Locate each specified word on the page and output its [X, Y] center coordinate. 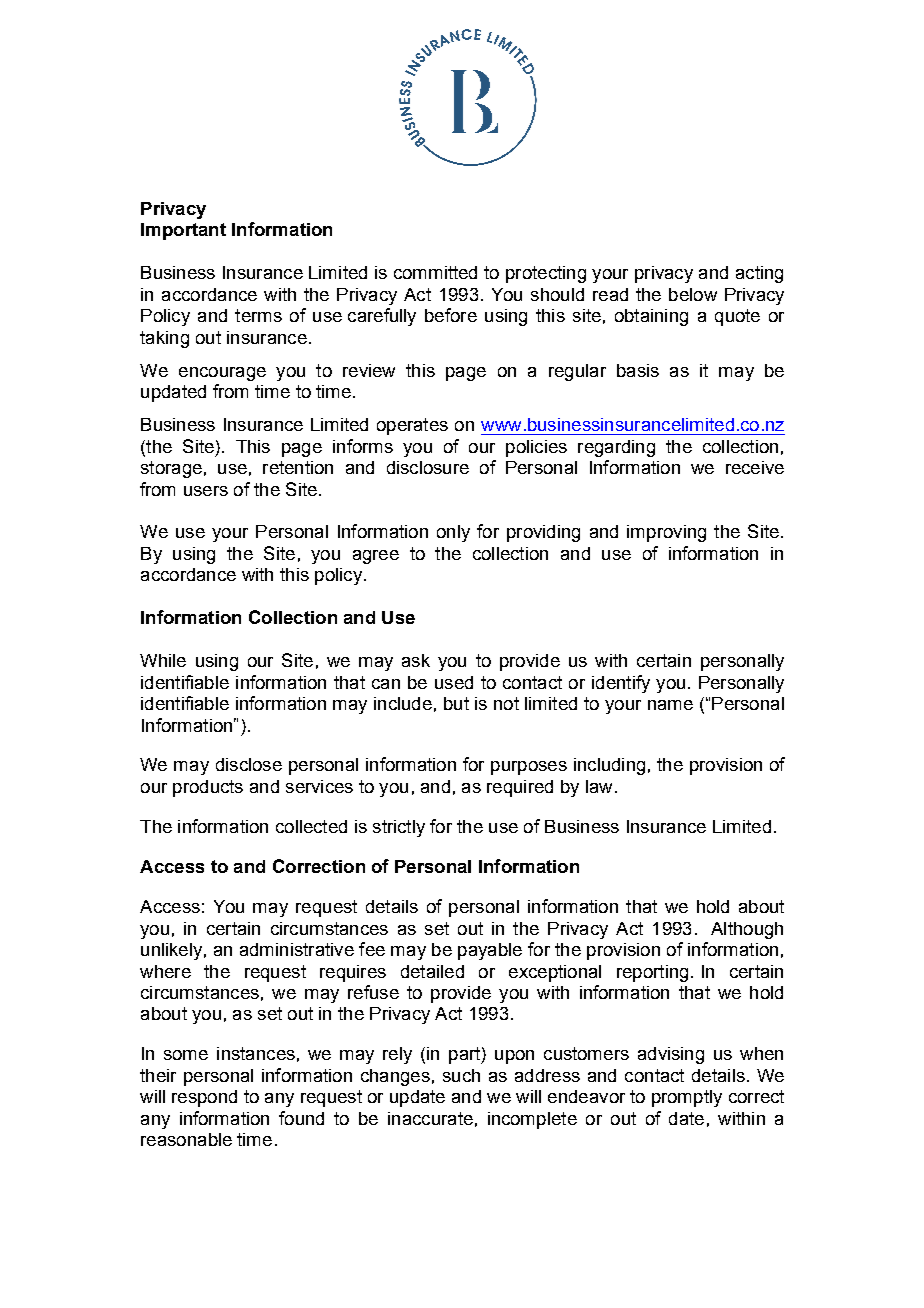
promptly [687, 1098]
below [693, 294]
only [453, 533]
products [208, 788]
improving [666, 533]
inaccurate [430, 1118]
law [599, 786]
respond [204, 1098]
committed [435, 272]
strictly [399, 828]
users [206, 491]
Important [183, 231]
